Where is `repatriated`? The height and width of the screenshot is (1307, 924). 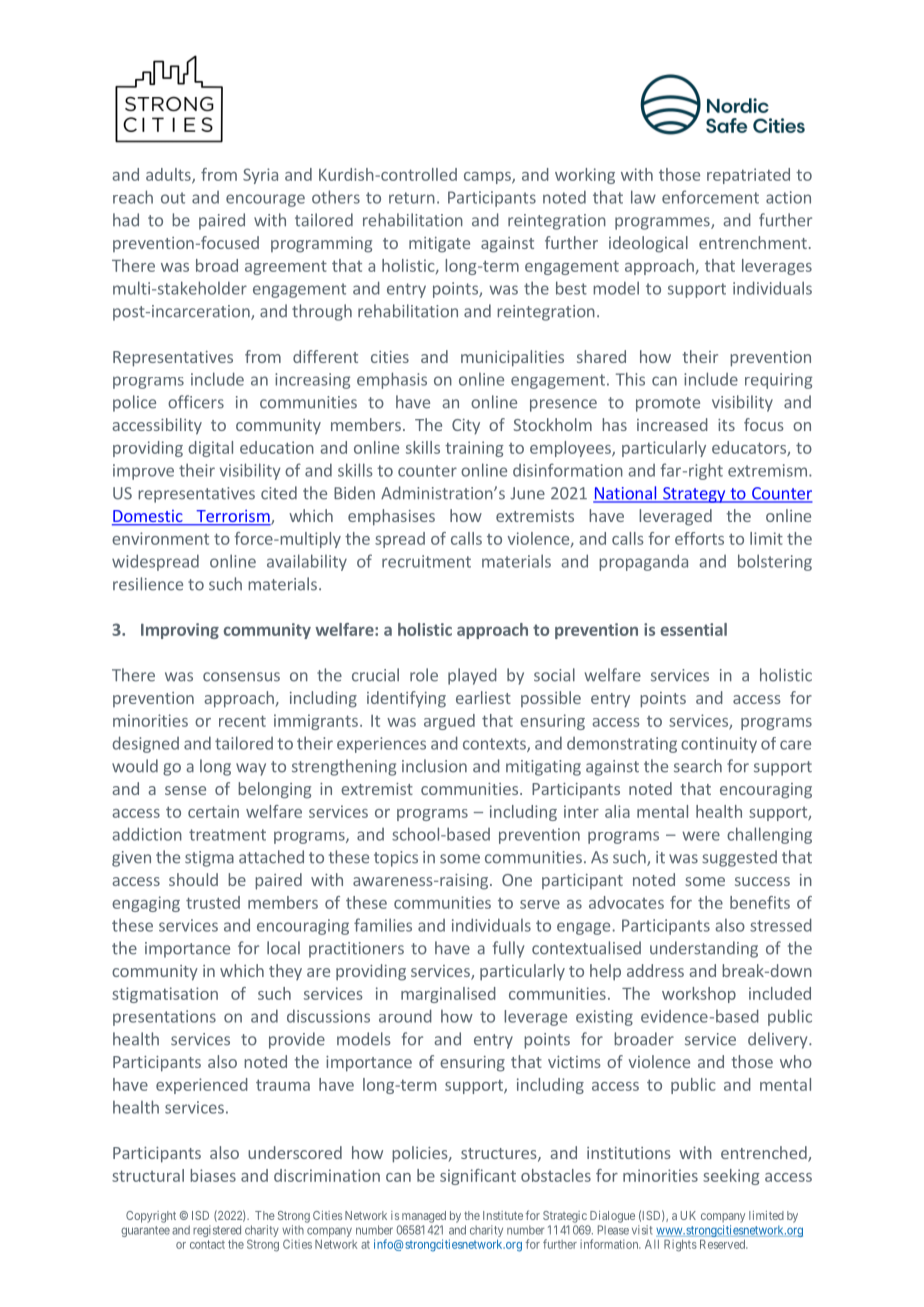
repatriated is located at coordinates (748, 176).
